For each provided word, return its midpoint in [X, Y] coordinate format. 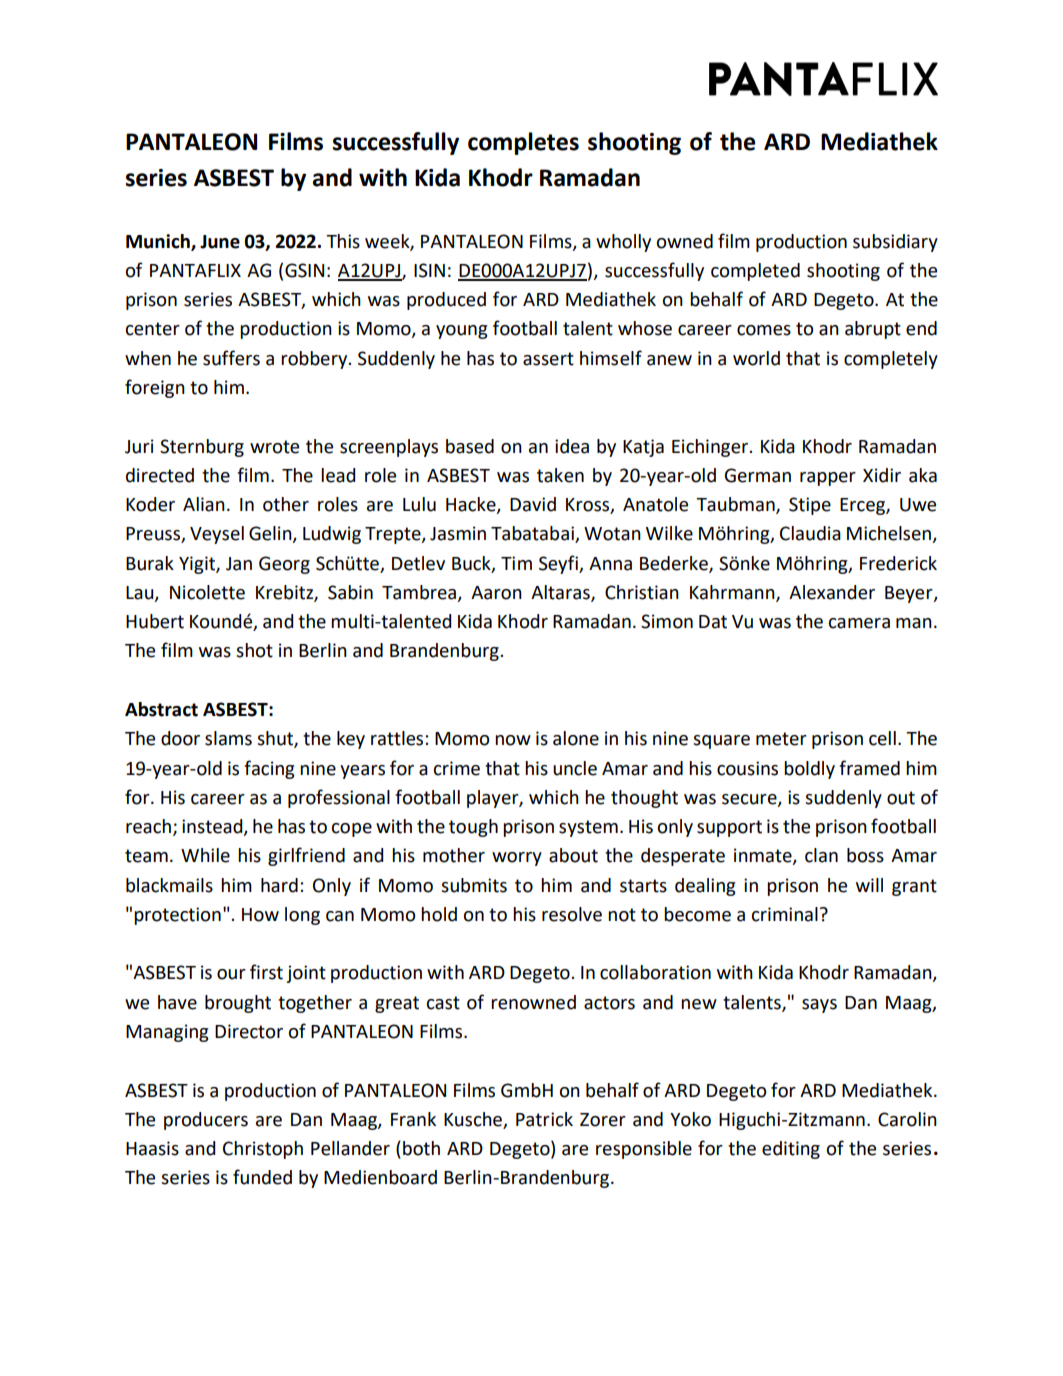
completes [523, 143]
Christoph [263, 1150]
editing [791, 1150]
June [220, 242]
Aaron [496, 593]
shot [254, 650]
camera [859, 623]
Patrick [544, 1119]
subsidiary [895, 243]
